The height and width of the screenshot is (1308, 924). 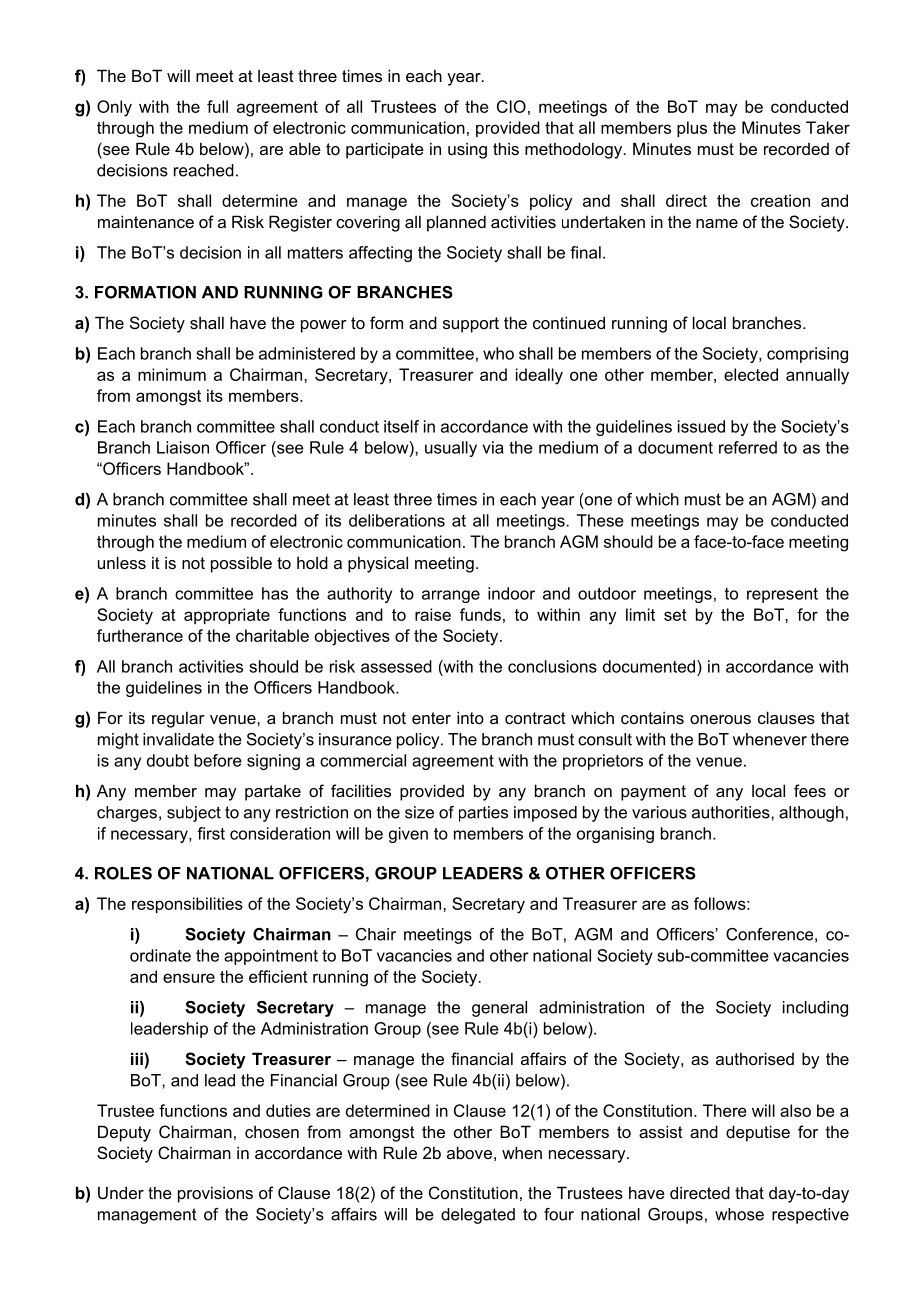 I want to click on full, so click(x=217, y=106).
